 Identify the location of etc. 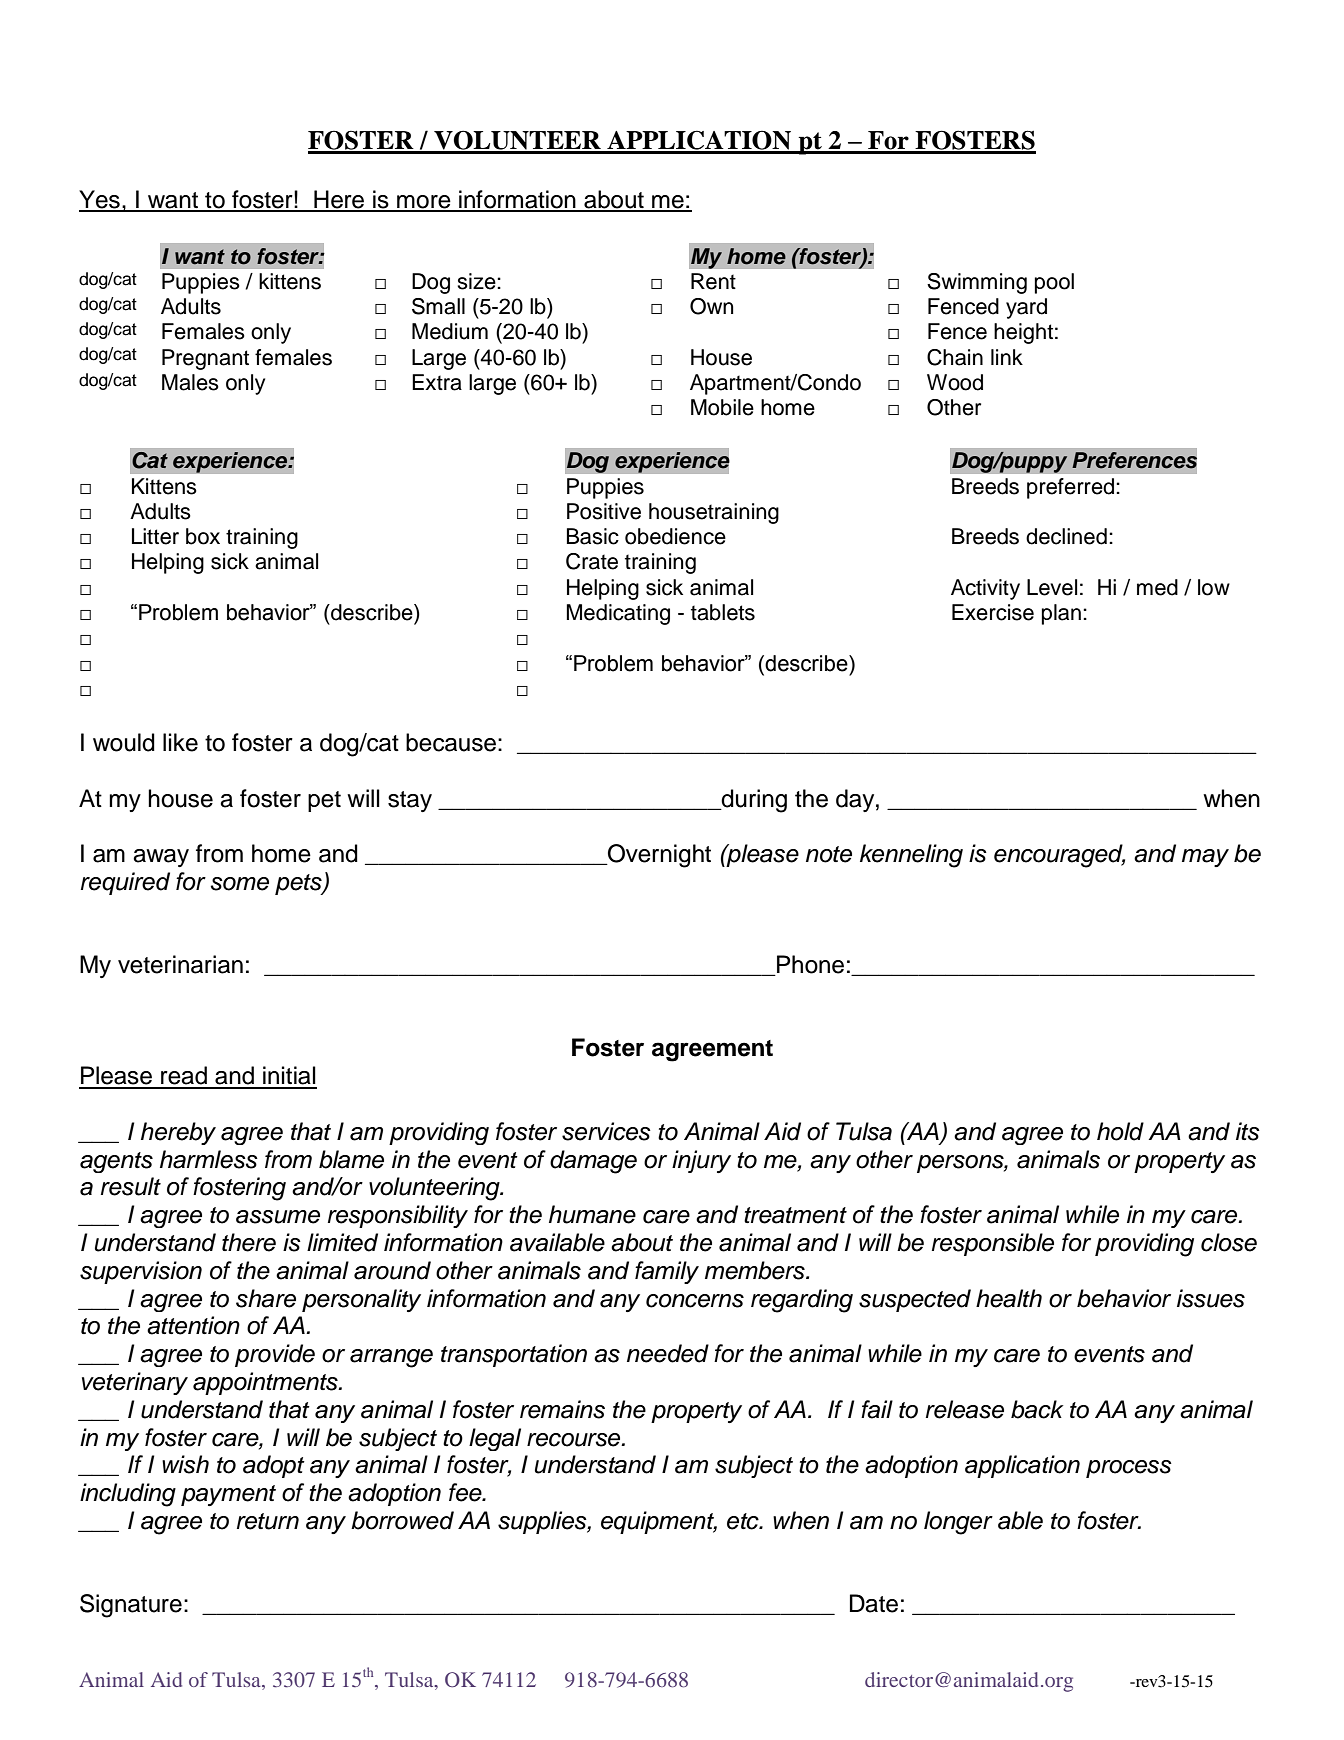
(744, 1521).
